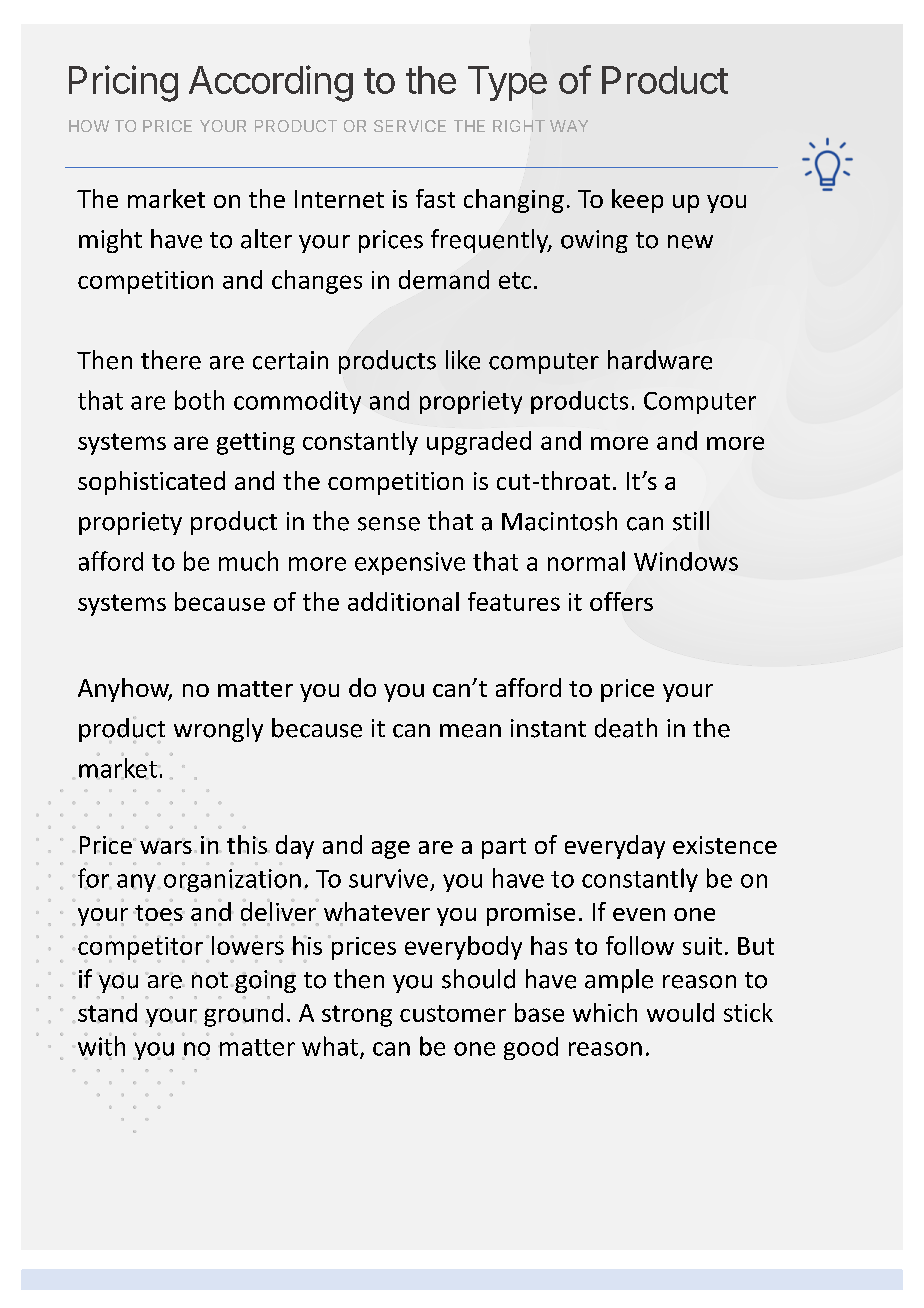 This screenshot has height=1308, width=924. I want to click on not, so click(210, 980).
